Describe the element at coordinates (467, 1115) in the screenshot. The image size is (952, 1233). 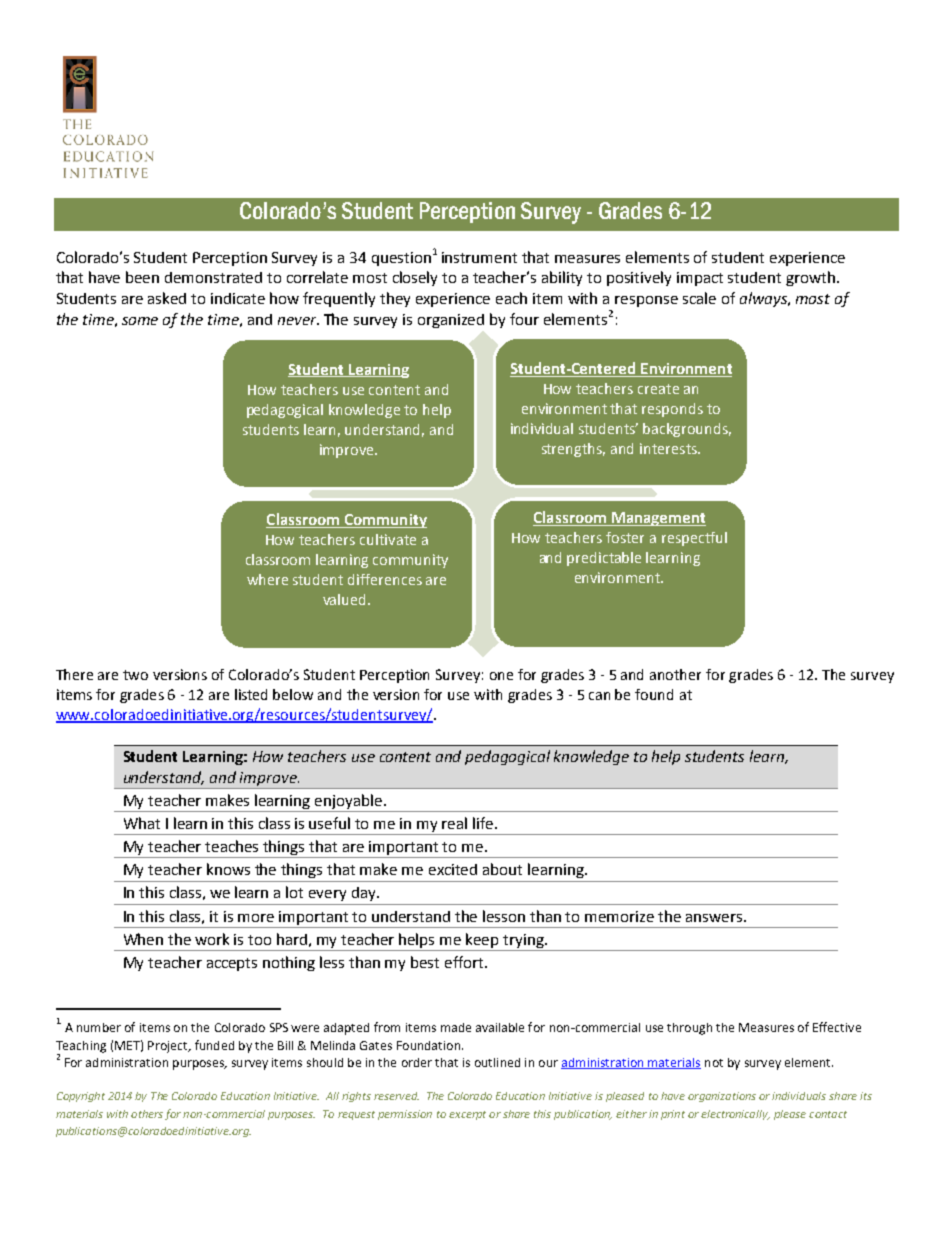
I see `excerpt` at that location.
